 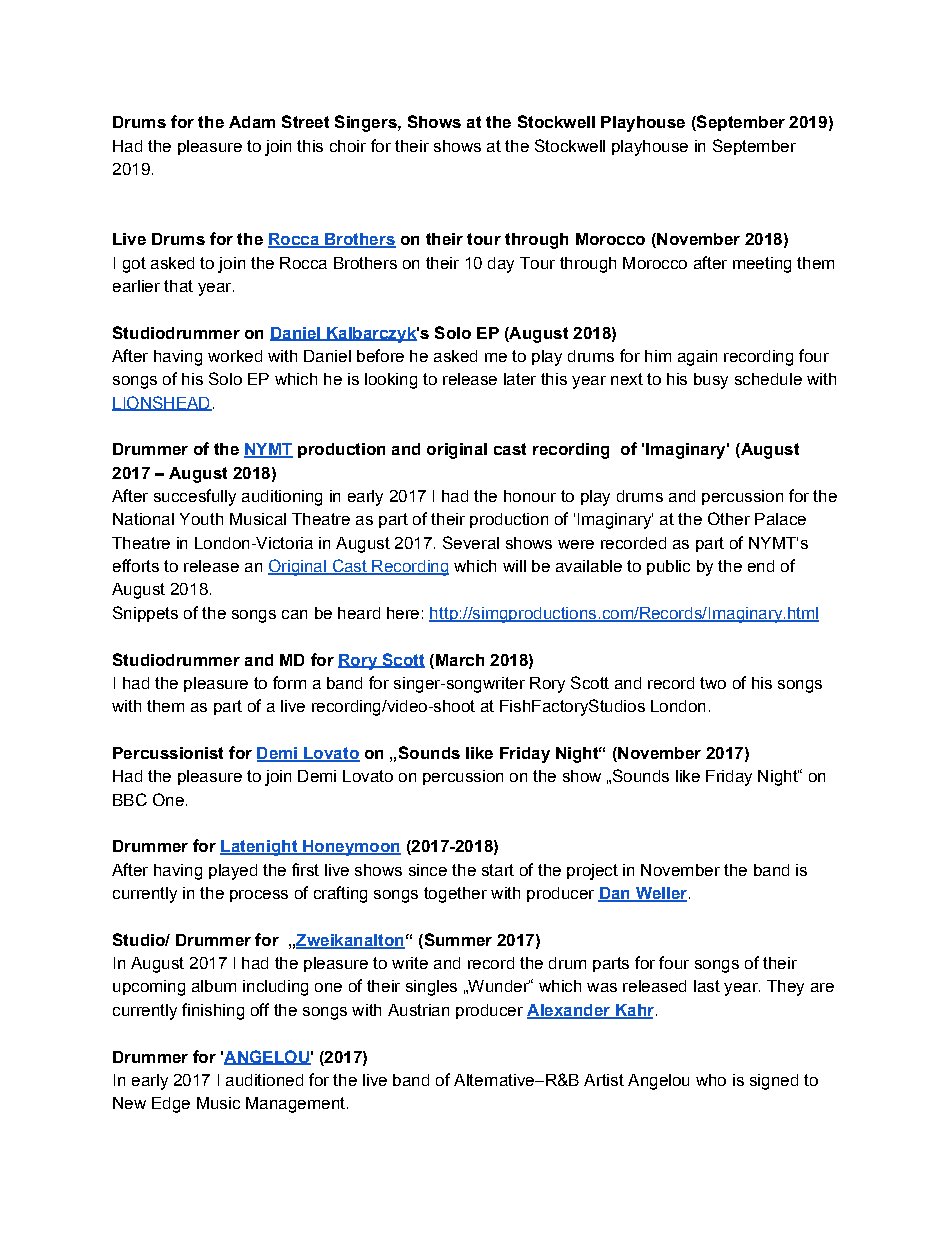 What do you see at coordinates (264, 1080) in the screenshot?
I see `auditioned` at bounding box center [264, 1080].
